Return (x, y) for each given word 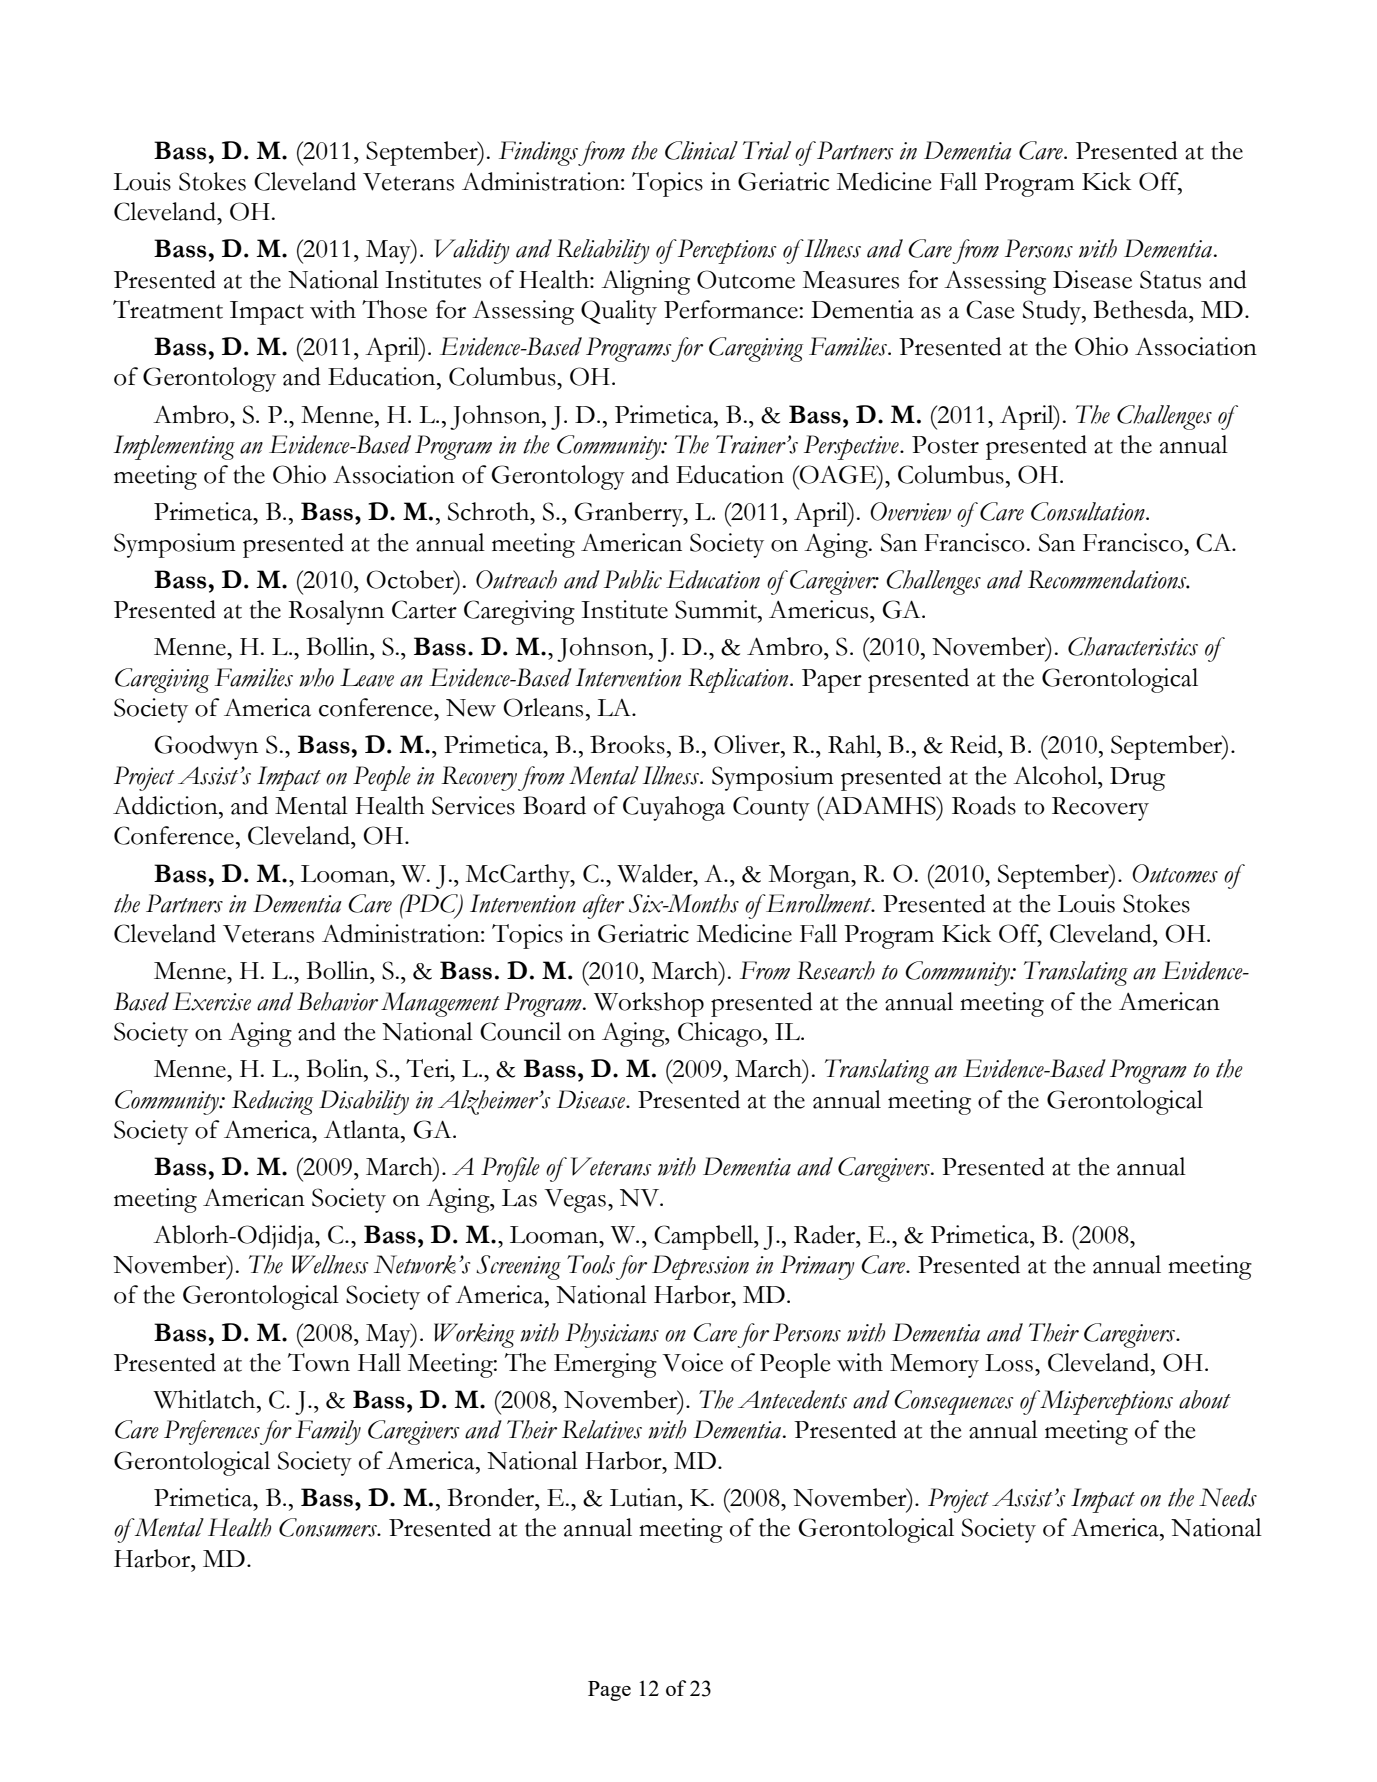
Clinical (701, 150)
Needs (1228, 1497)
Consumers (329, 1527)
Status (1170, 279)
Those (394, 309)
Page (609, 1691)
